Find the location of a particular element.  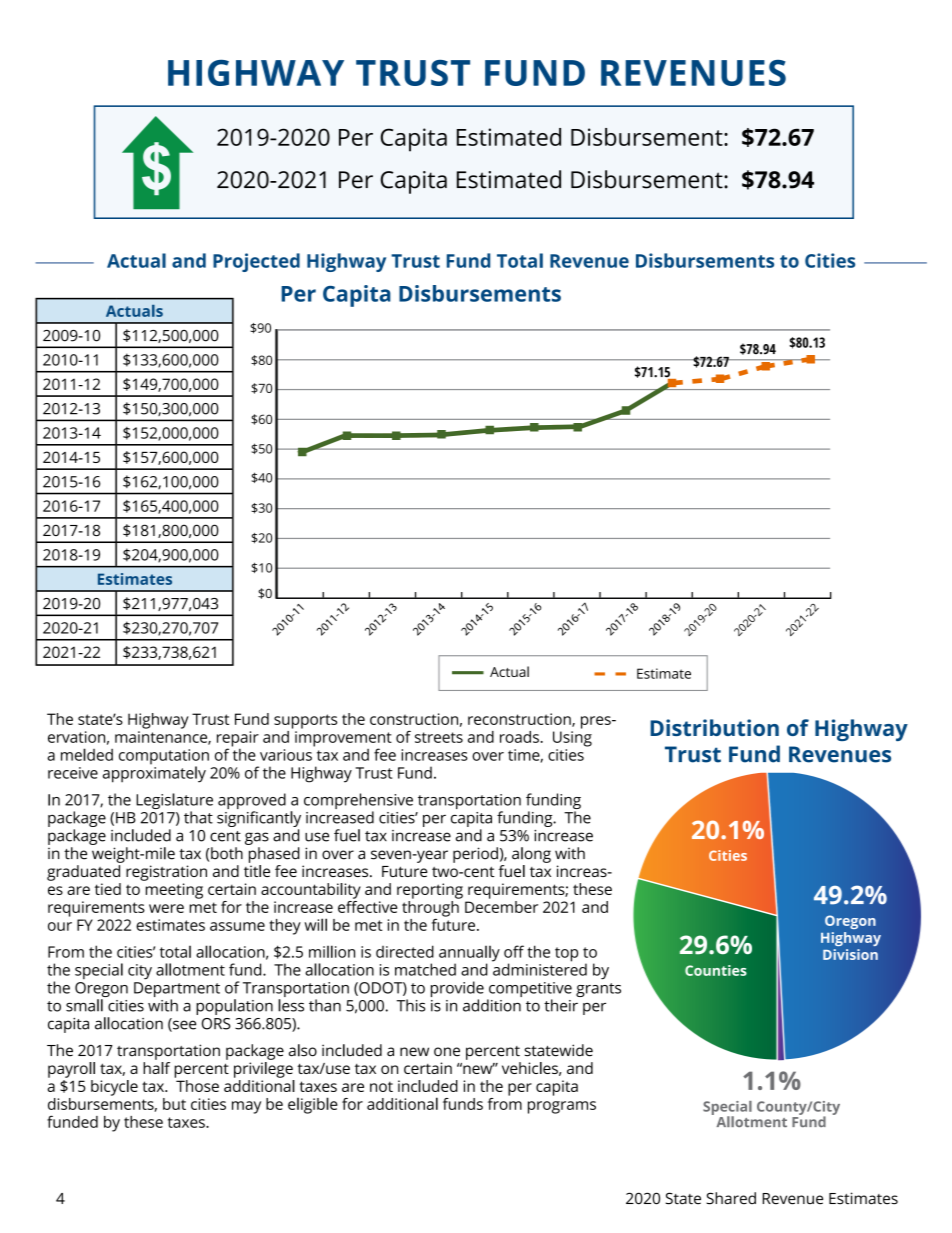

Projected is located at coordinates (256, 262).
